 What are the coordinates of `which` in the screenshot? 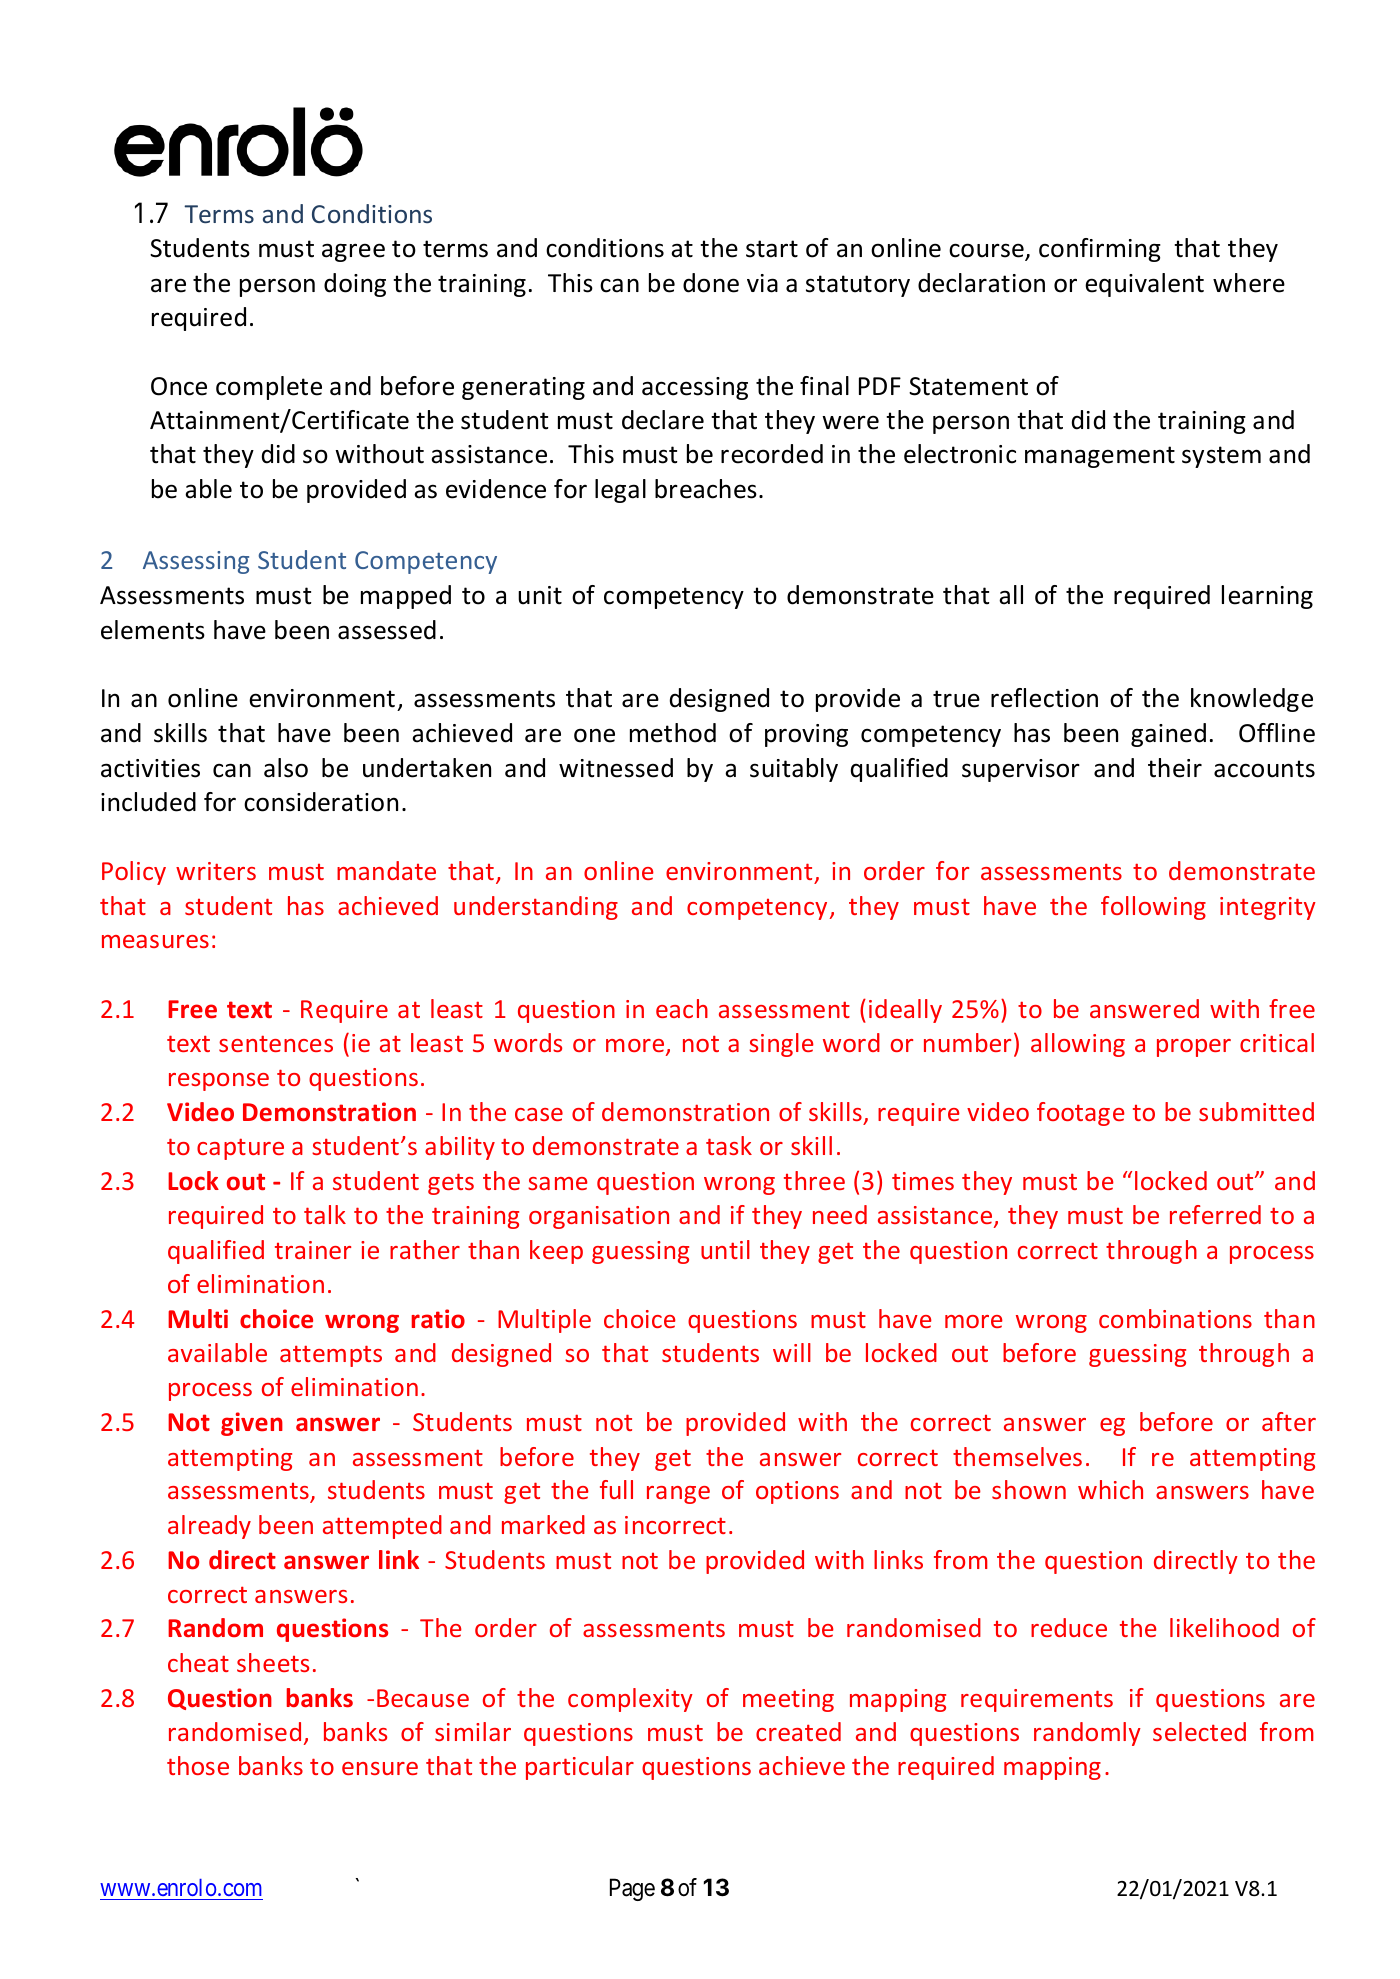 It's located at (1110, 1489).
